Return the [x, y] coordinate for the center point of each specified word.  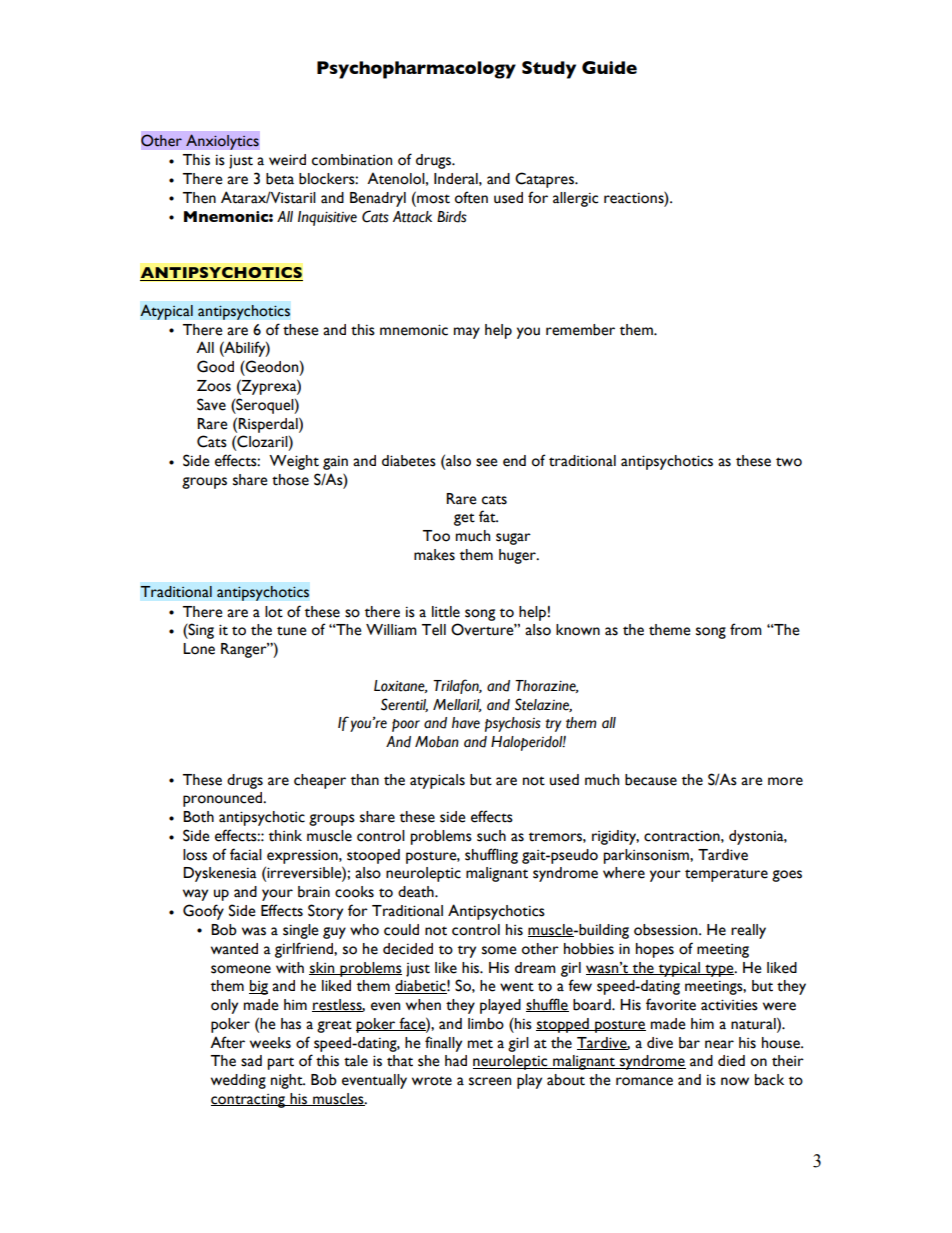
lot [274, 612]
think [285, 836]
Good [215, 366]
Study [549, 70]
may [467, 333]
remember [580, 330]
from [746, 629]
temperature [726, 875]
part [280, 1063]
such [491, 836]
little [446, 612]
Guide [609, 67]
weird [287, 160]
